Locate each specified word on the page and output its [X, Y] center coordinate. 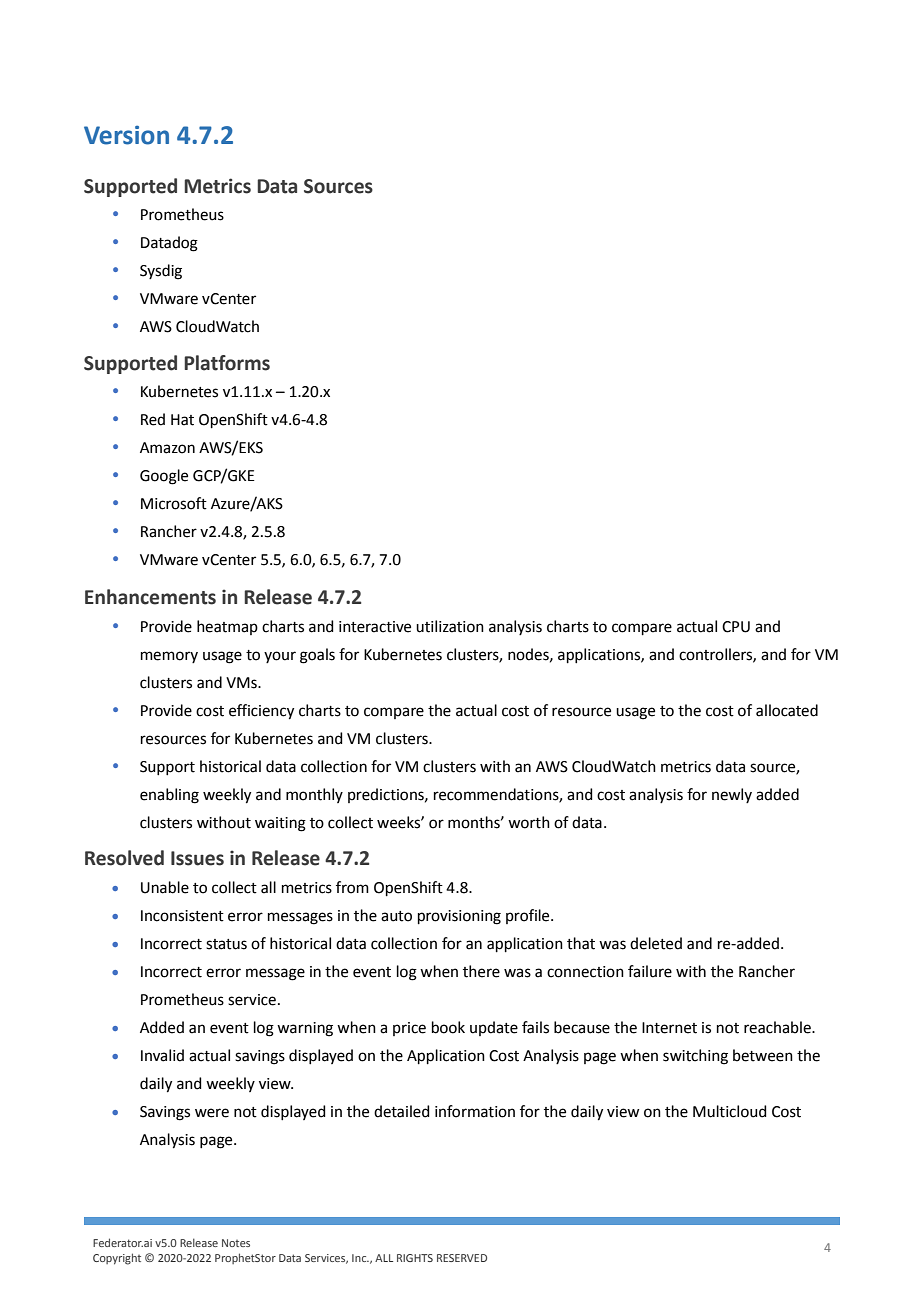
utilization [450, 626]
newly [732, 795]
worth [529, 822]
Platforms [227, 363]
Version [126, 135]
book [448, 1027]
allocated [787, 710]
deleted [656, 943]
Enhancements [150, 597]
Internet [669, 1028]
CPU [736, 627]
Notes [236, 1243]
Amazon [167, 448]
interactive [375, 627]
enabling [169, 796]
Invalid [162, 1055]
